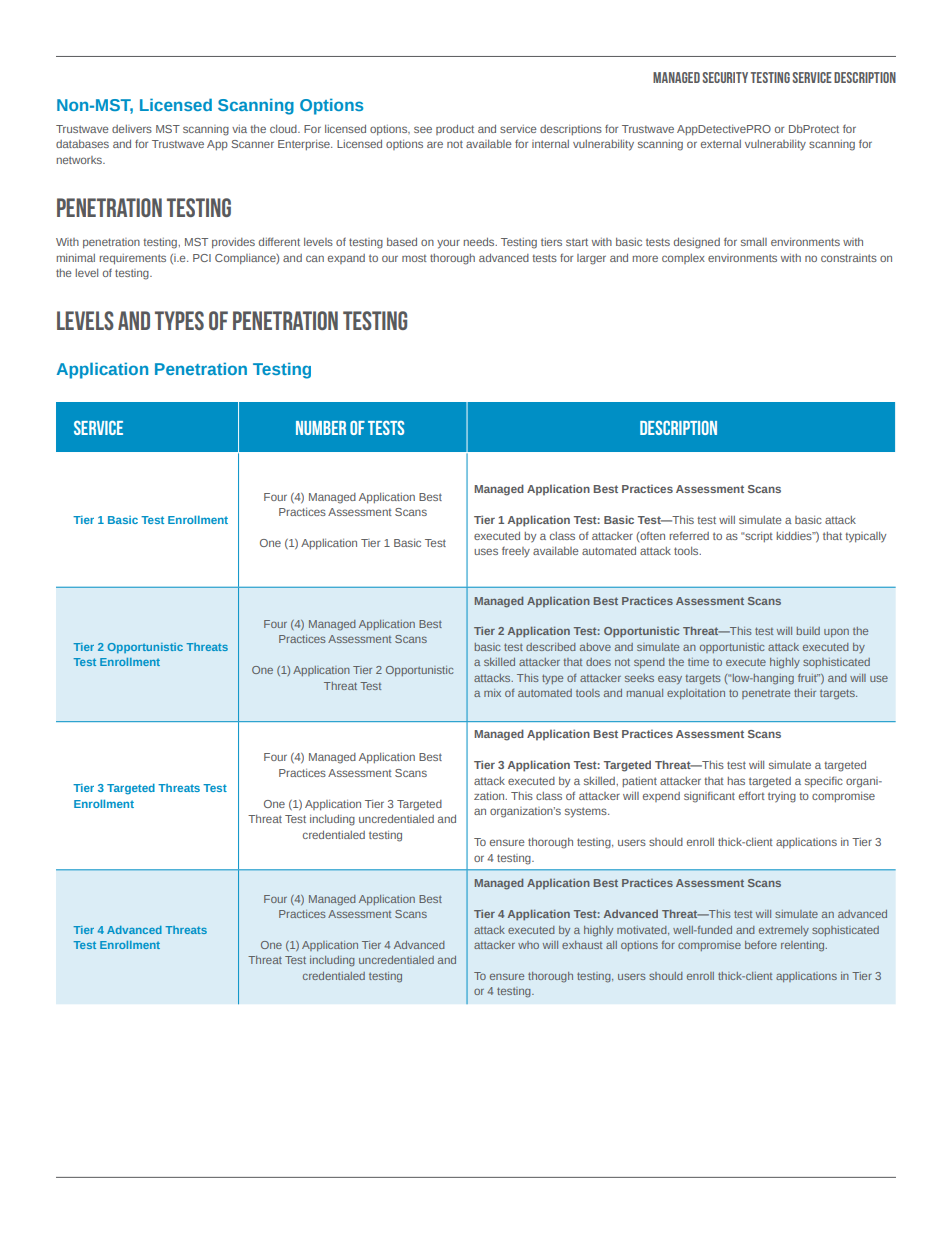 This document has width=952, height=1233. Describe the element at coordinates (321, 428) in the document. I see `Number` at that location.
